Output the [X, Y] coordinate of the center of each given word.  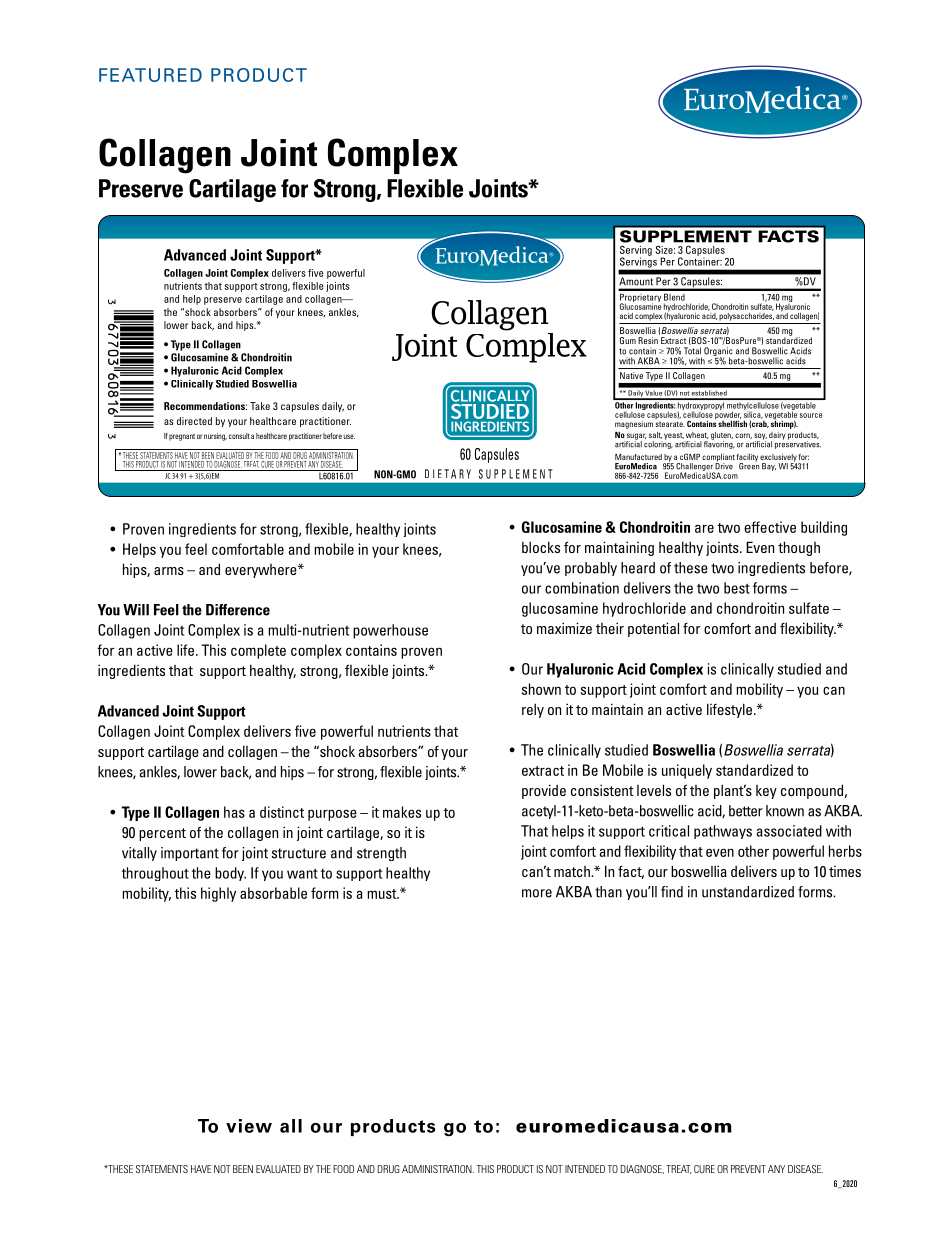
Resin [648, 340]
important [190, 854]
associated [789, 831]
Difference [238, 610]
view [249, 1126]
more [537, 893]
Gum [628, 340]
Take [260, 406]
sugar [635, 437]
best [737, 588]
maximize [564, 628]
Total [692, 351]
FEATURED [150, 75]
